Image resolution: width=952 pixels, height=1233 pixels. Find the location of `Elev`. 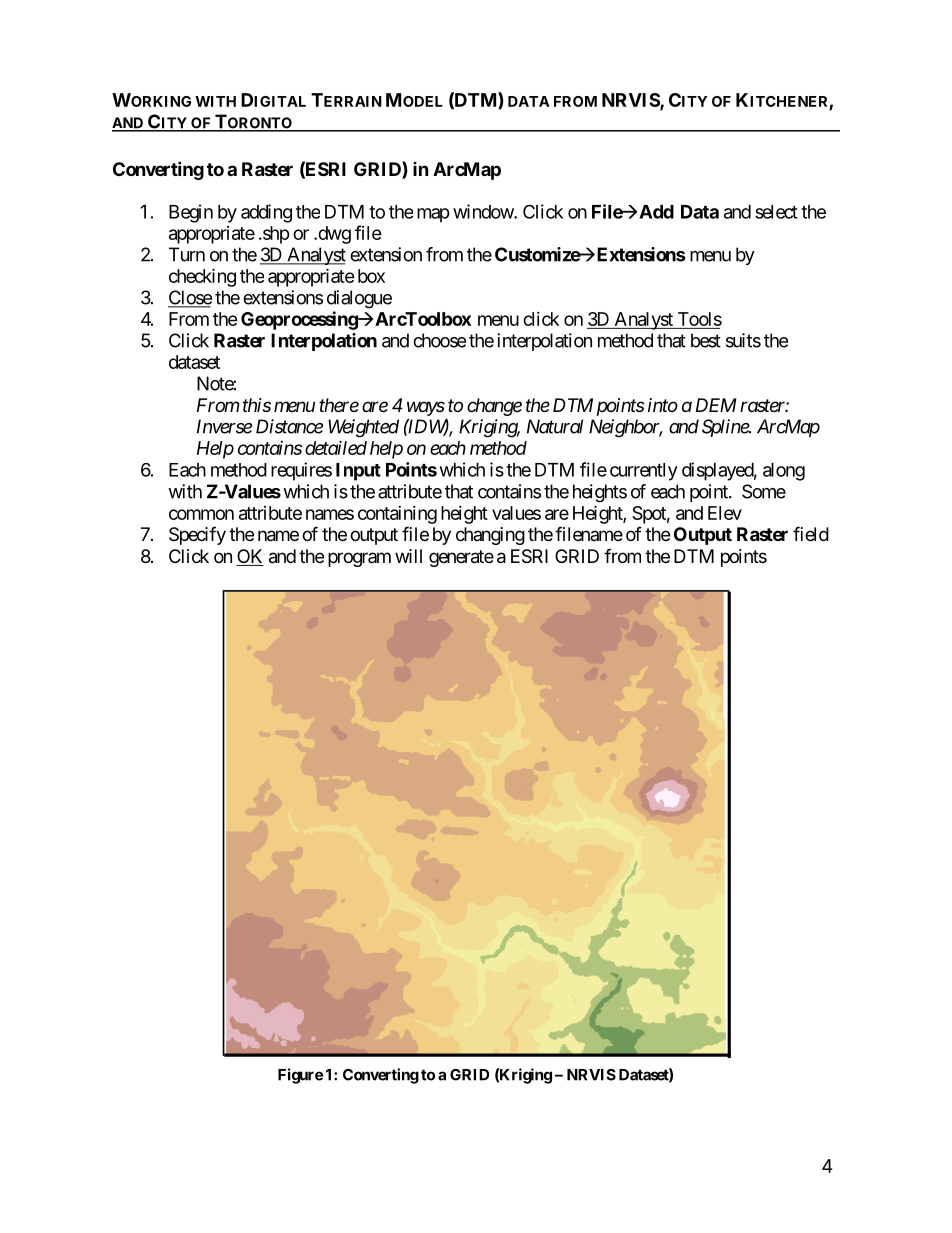

Elev is located at coordinates (725, 513).
